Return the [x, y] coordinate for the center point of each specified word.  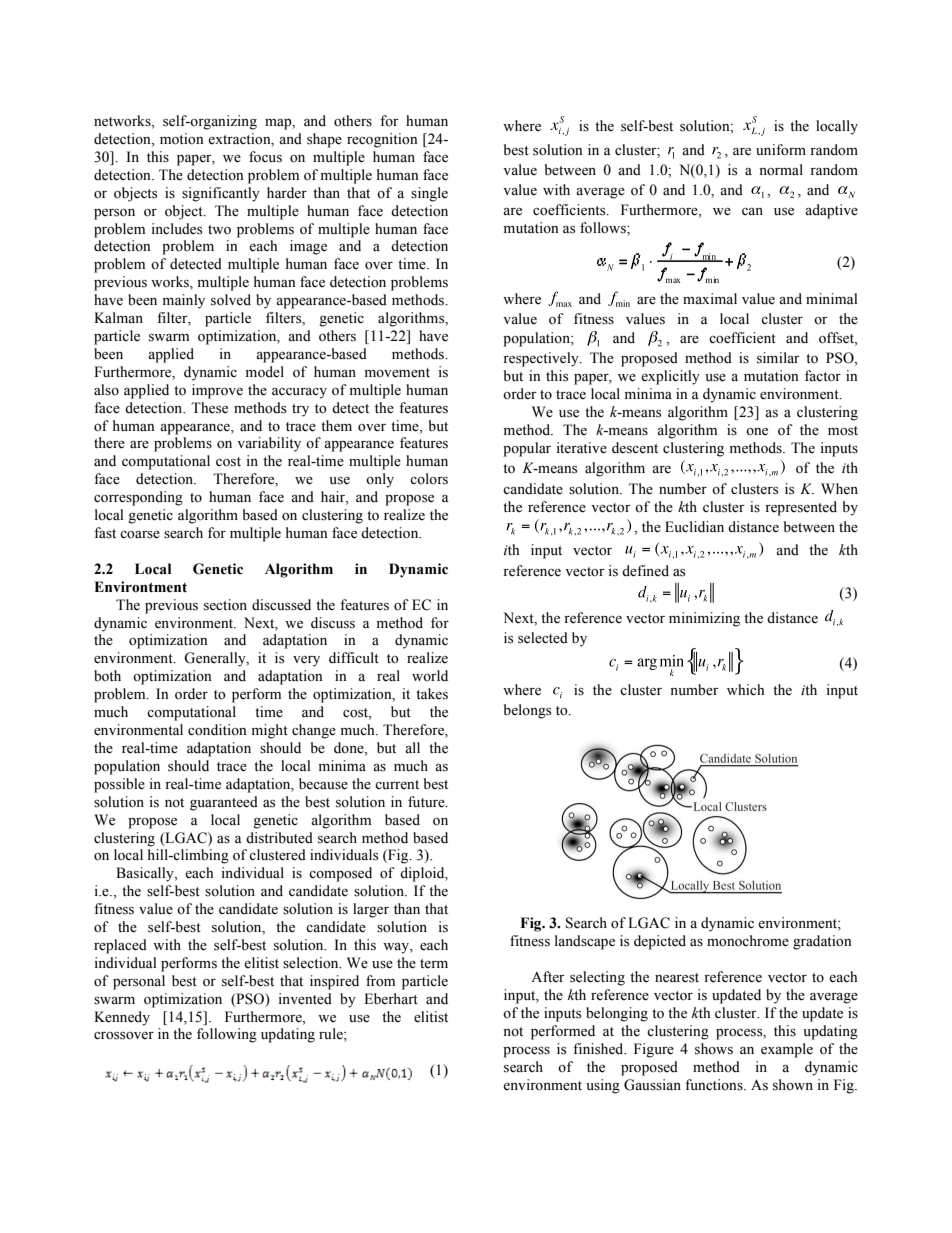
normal [781, 170]
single [429, 194]
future [427, 802]
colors [429, 479]
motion [182, 139]
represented [801, 508]
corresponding [138, 498]
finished [599, 1049]
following [227, 1035]
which [745, 689]
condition [217, 730]
